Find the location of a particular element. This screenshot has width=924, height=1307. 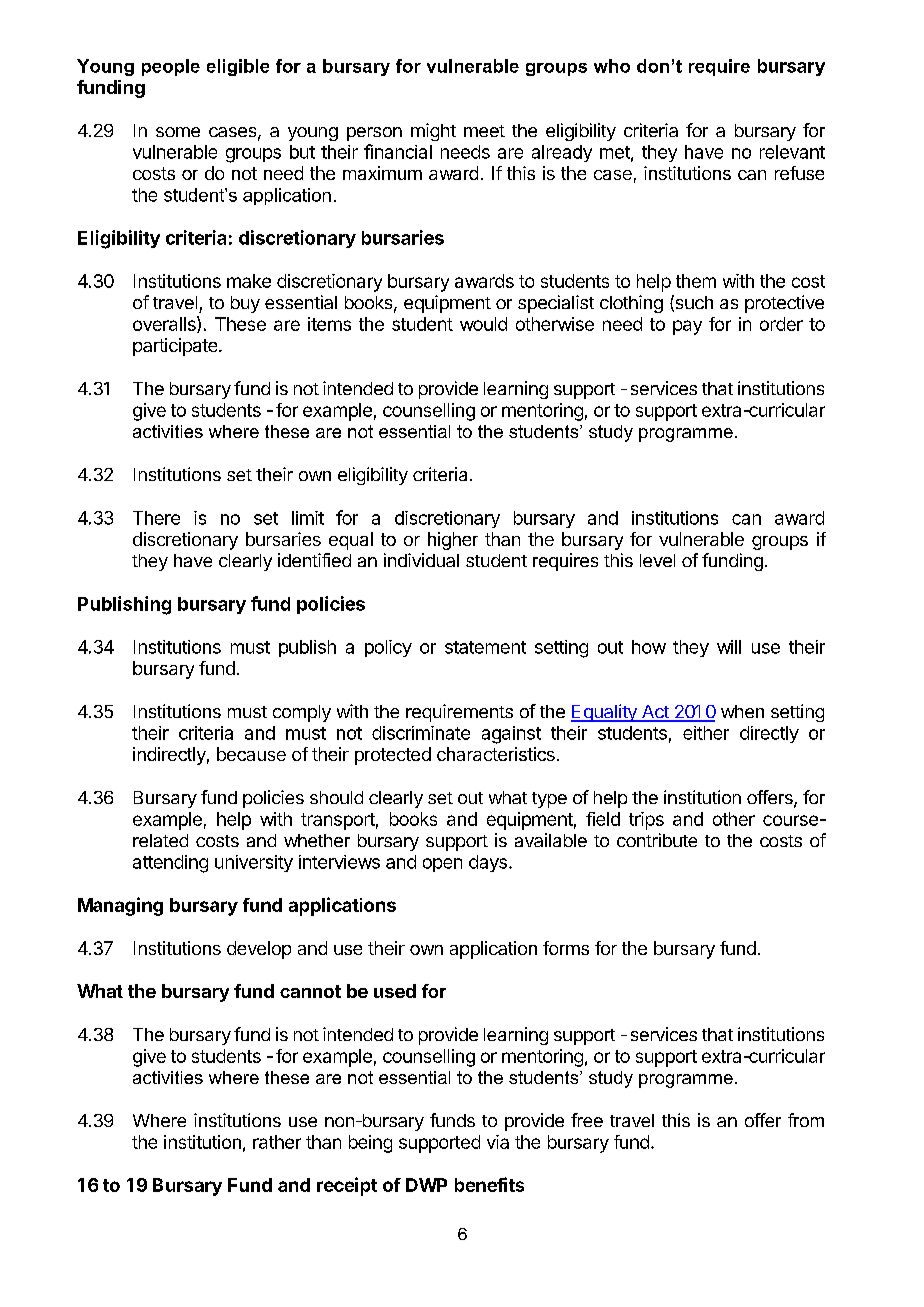

via is located at coordinates (498, 1142).
